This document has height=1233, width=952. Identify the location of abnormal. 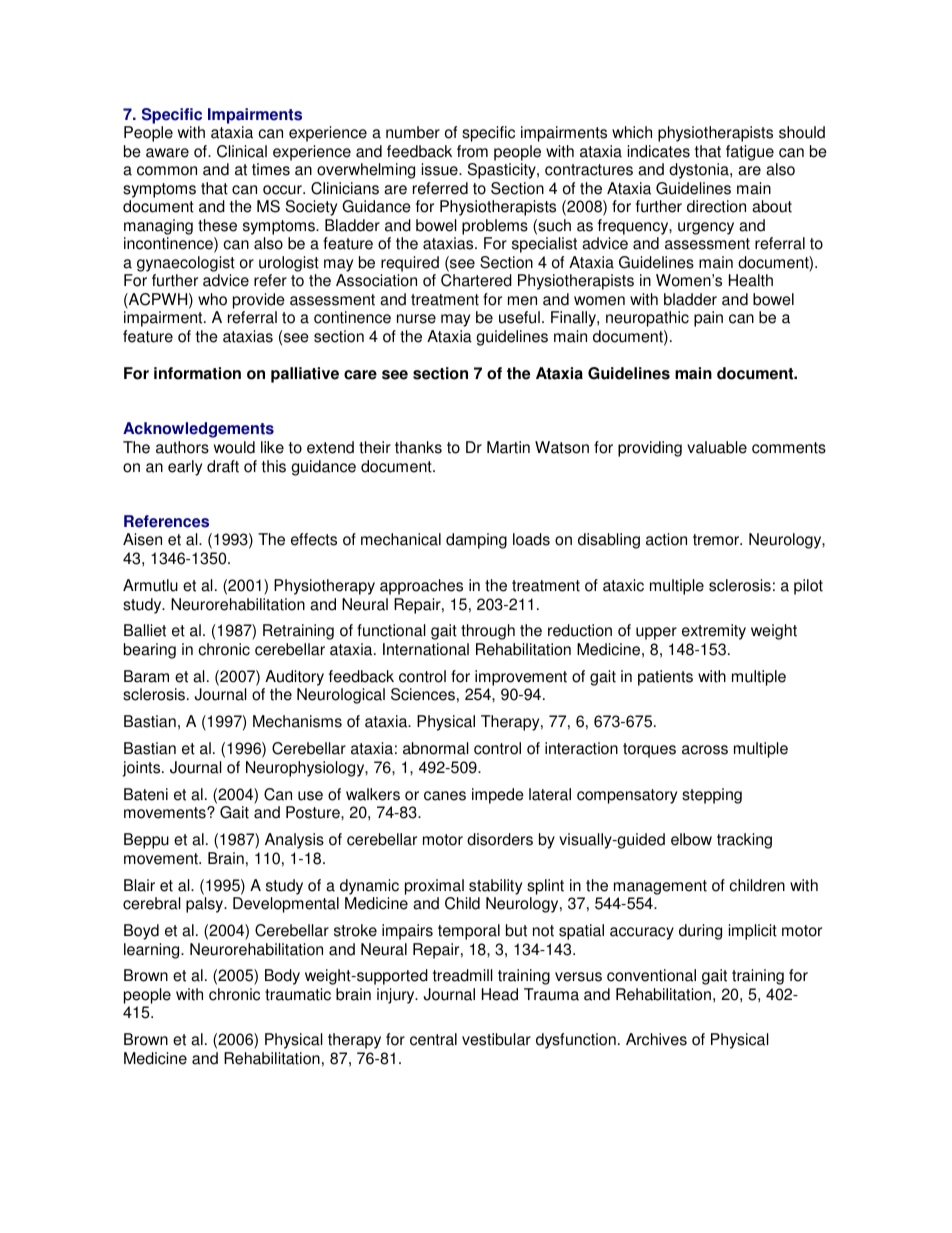
(436, 748).
